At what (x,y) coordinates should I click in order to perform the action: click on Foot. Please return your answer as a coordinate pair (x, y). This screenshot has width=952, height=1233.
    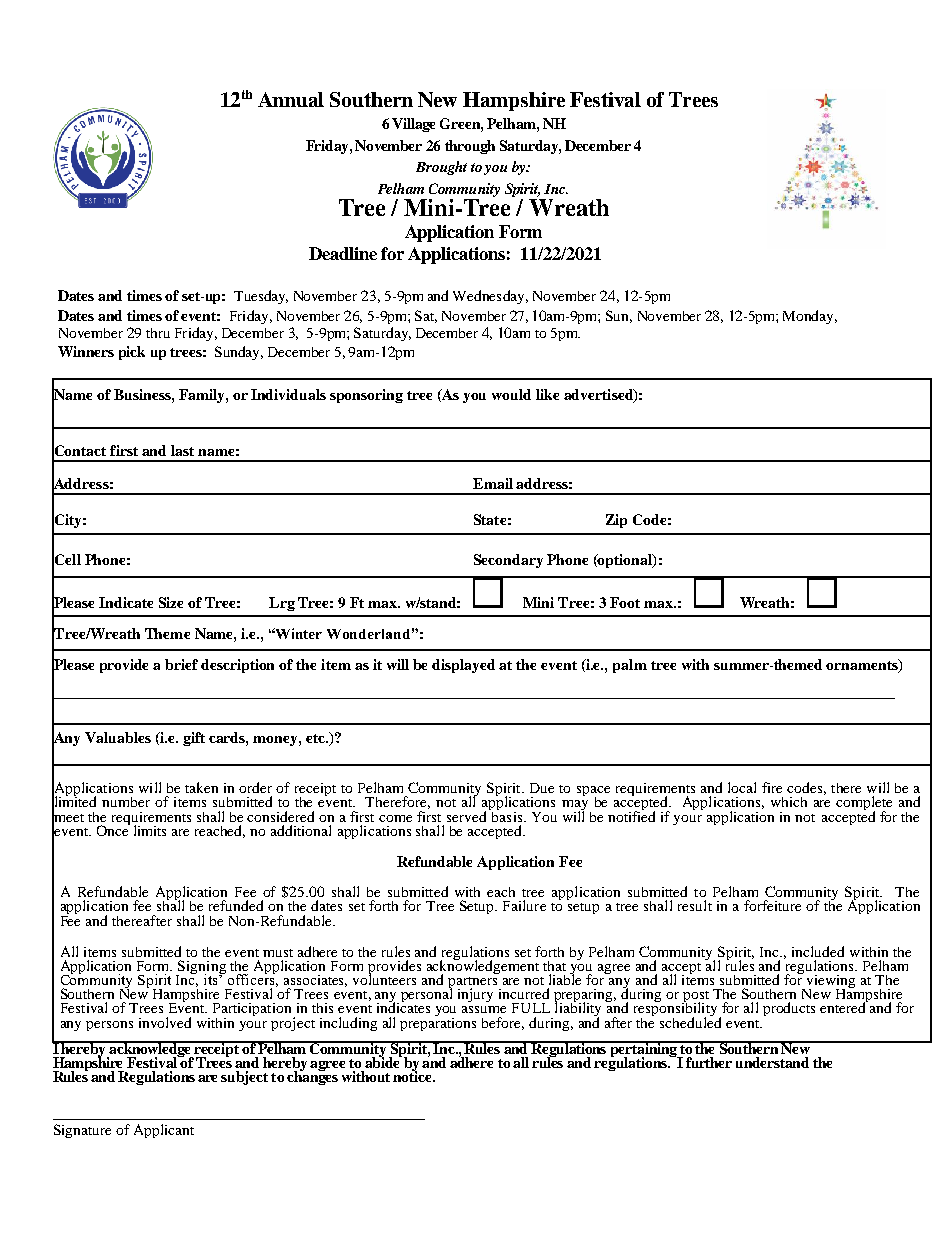
    Looking at the image, I should click on (625, 602).
